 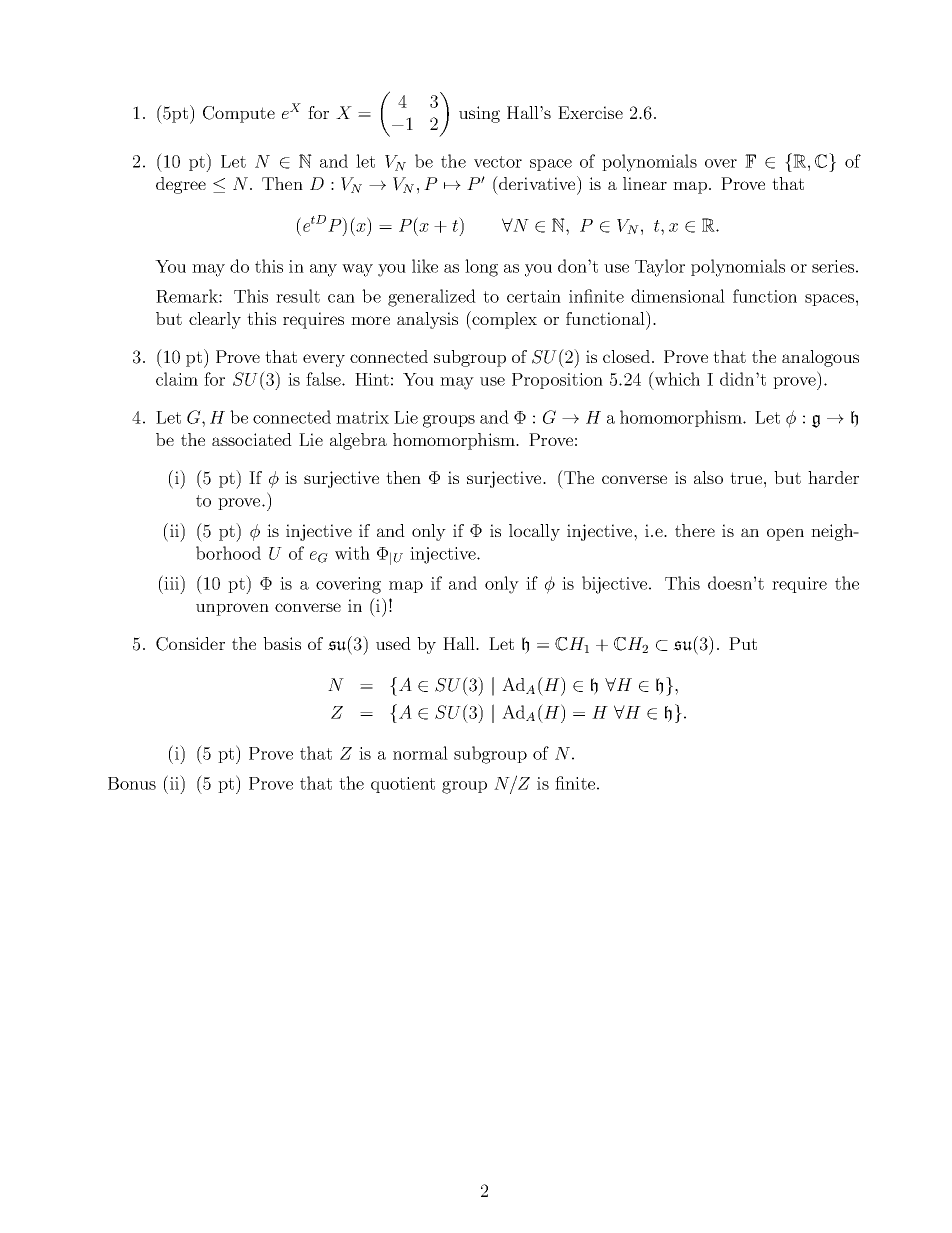 I want to click on open, so click(x=785, y=534).
